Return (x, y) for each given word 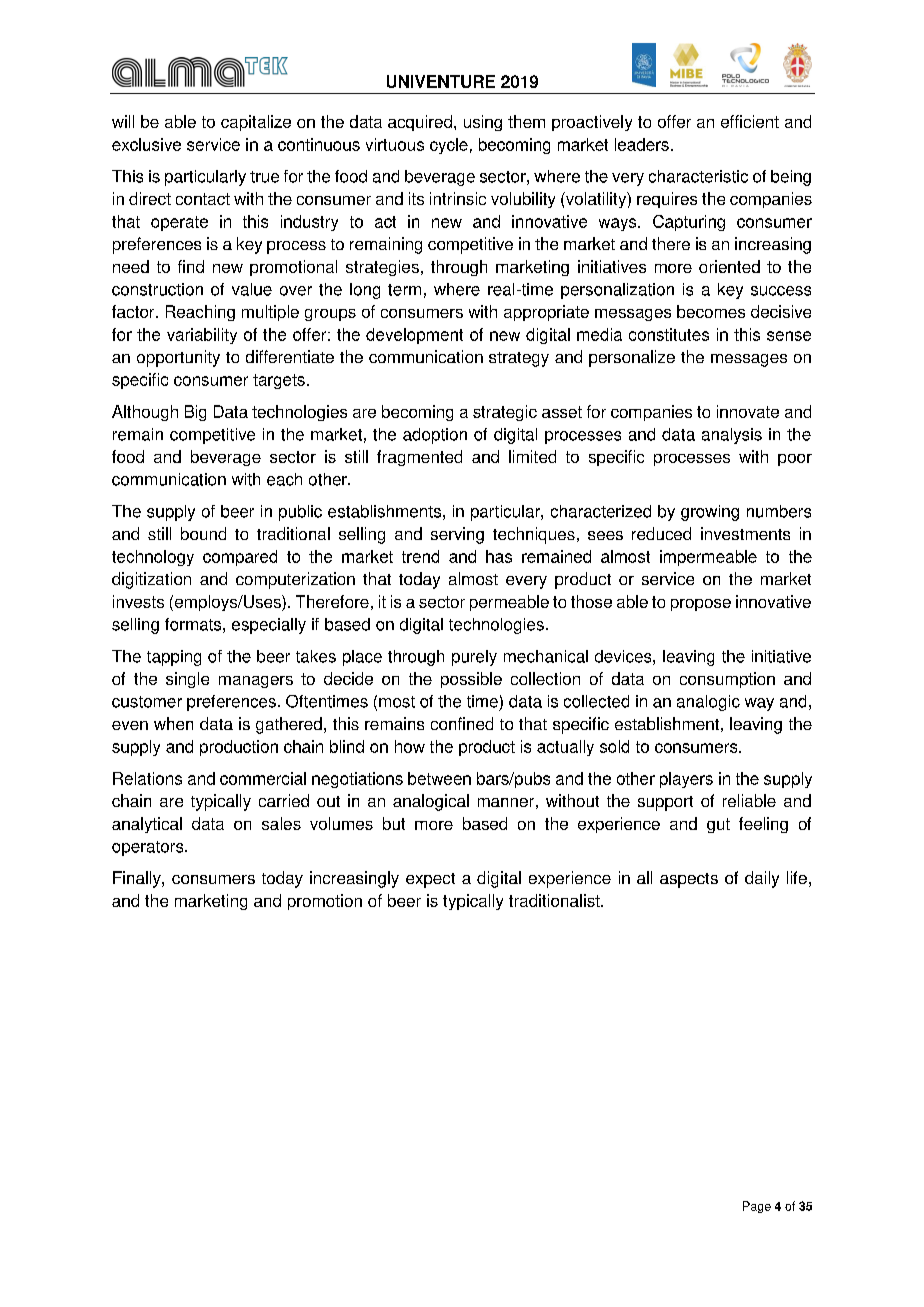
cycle (449, 146)
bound (203, 533)
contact (203, 199)
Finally (138, 879)
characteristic (698, 176)
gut (718, 825)
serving (457, 535)
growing (710, 513)
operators (149, 848)
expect (430, 880)
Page (757, 1207)
